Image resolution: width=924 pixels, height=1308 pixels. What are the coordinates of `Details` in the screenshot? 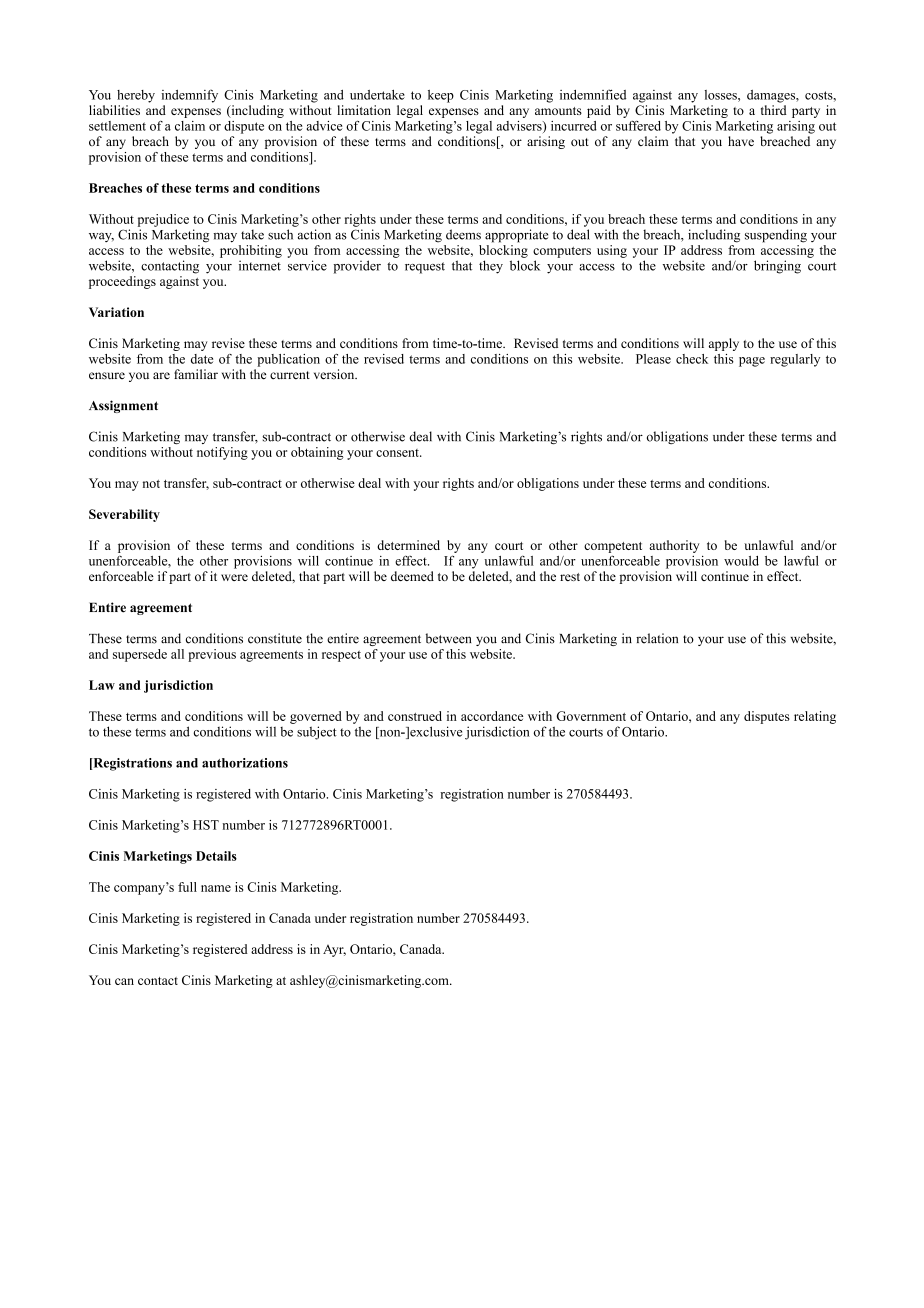 It's located at (216, 856).
